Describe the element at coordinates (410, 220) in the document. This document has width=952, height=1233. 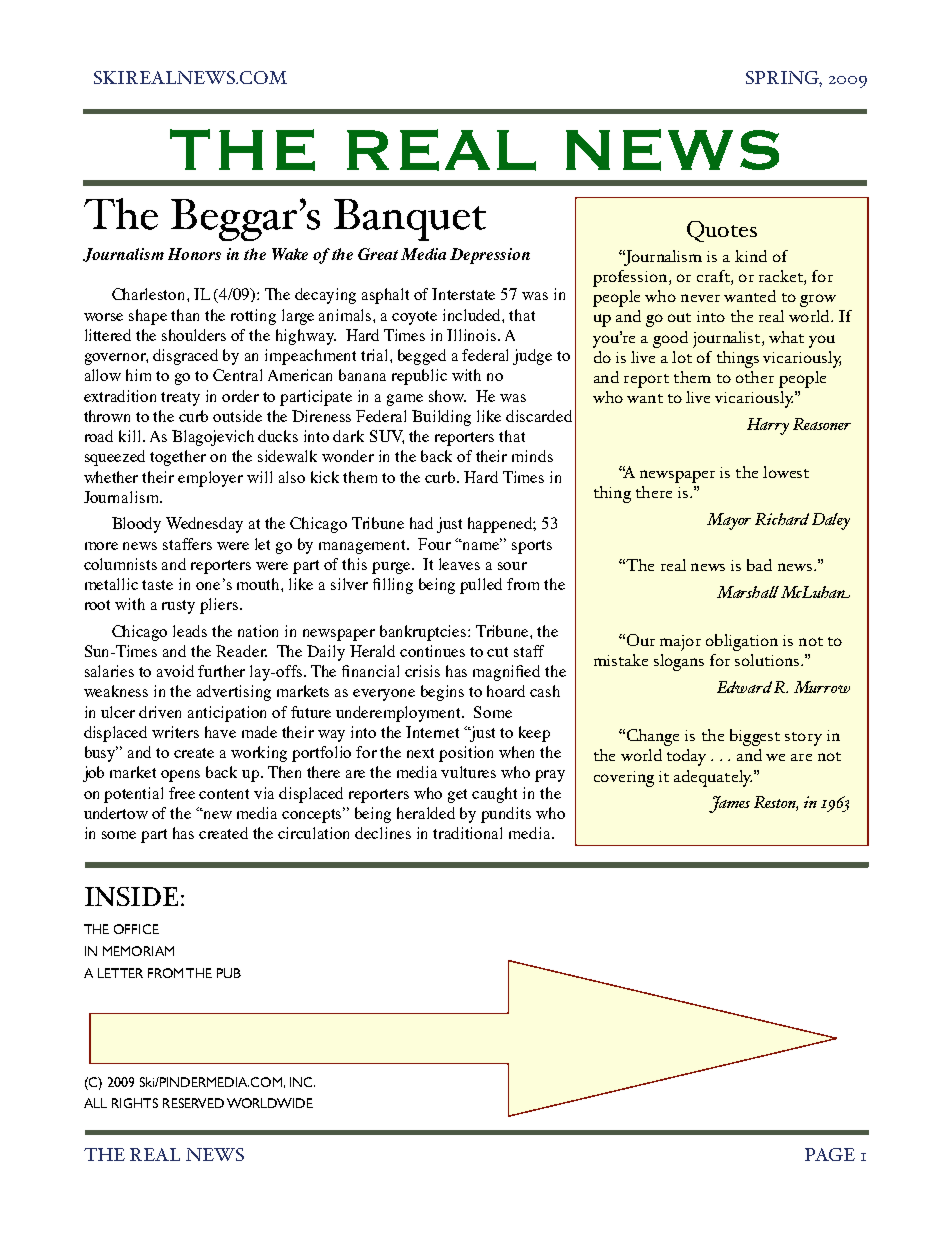
I see `Banquet` at that location.
